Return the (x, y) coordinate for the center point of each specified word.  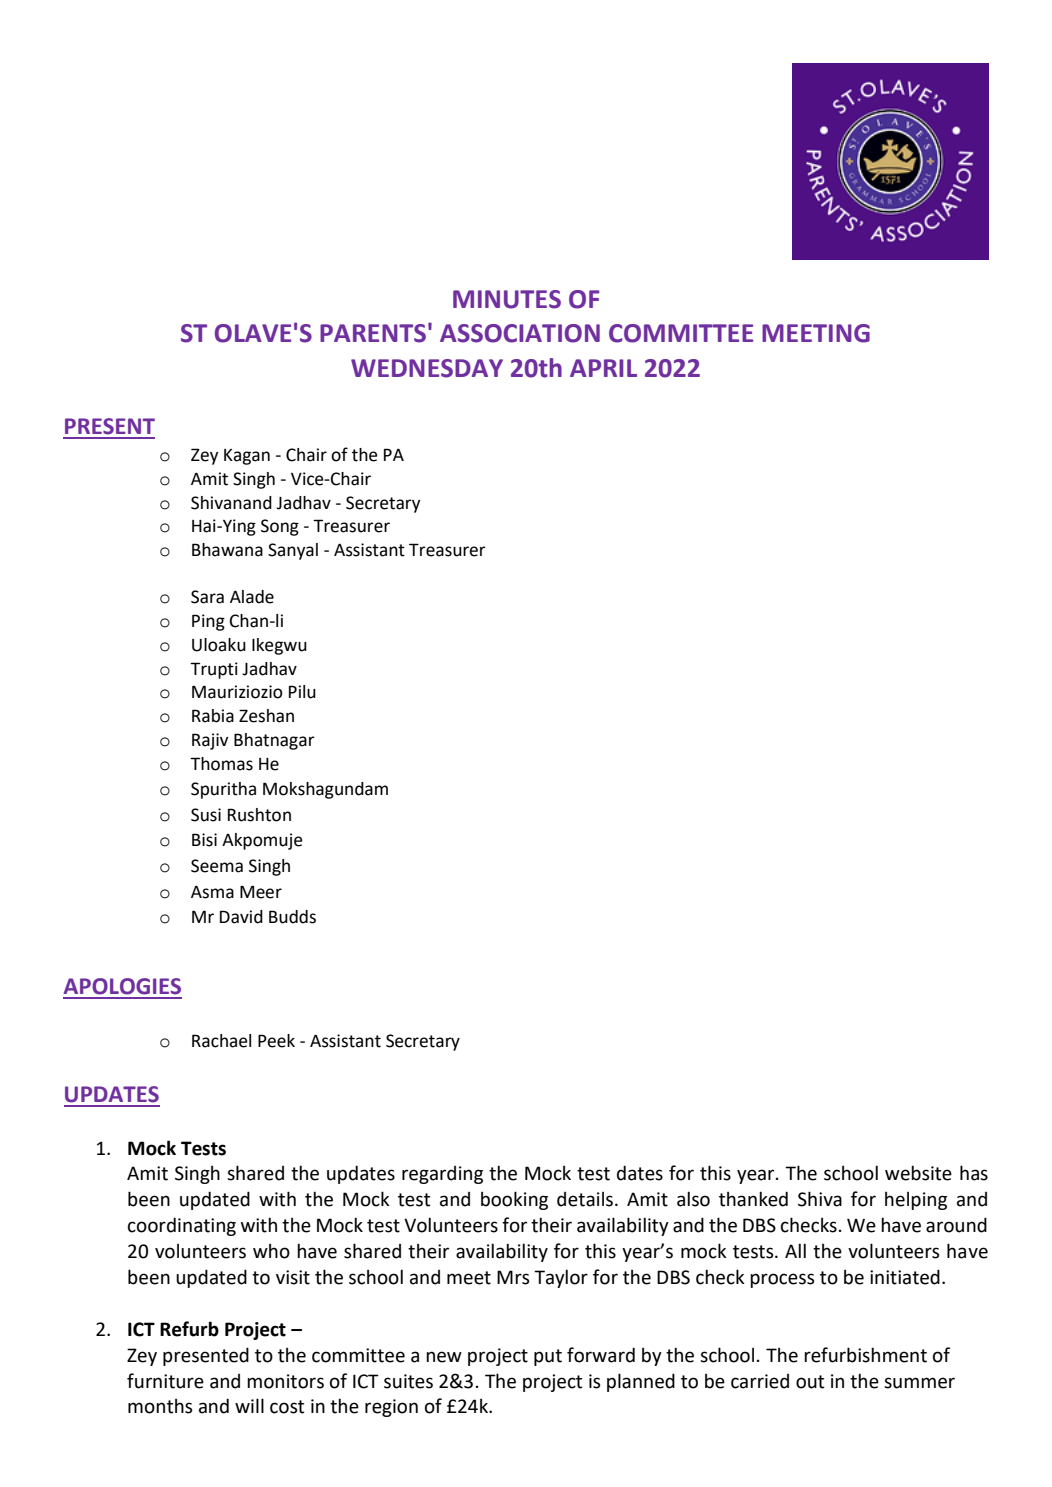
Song (280, 527)
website (918, 1173)
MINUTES (507, 299)
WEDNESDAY (427, 368)
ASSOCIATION (520, 333)
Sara (207, 597)
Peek (276, 1041)
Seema (217, 866)
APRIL (603, 368)
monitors (285, 1381)
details (585, 1199)
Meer (261, 892)
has (974, 1173)
